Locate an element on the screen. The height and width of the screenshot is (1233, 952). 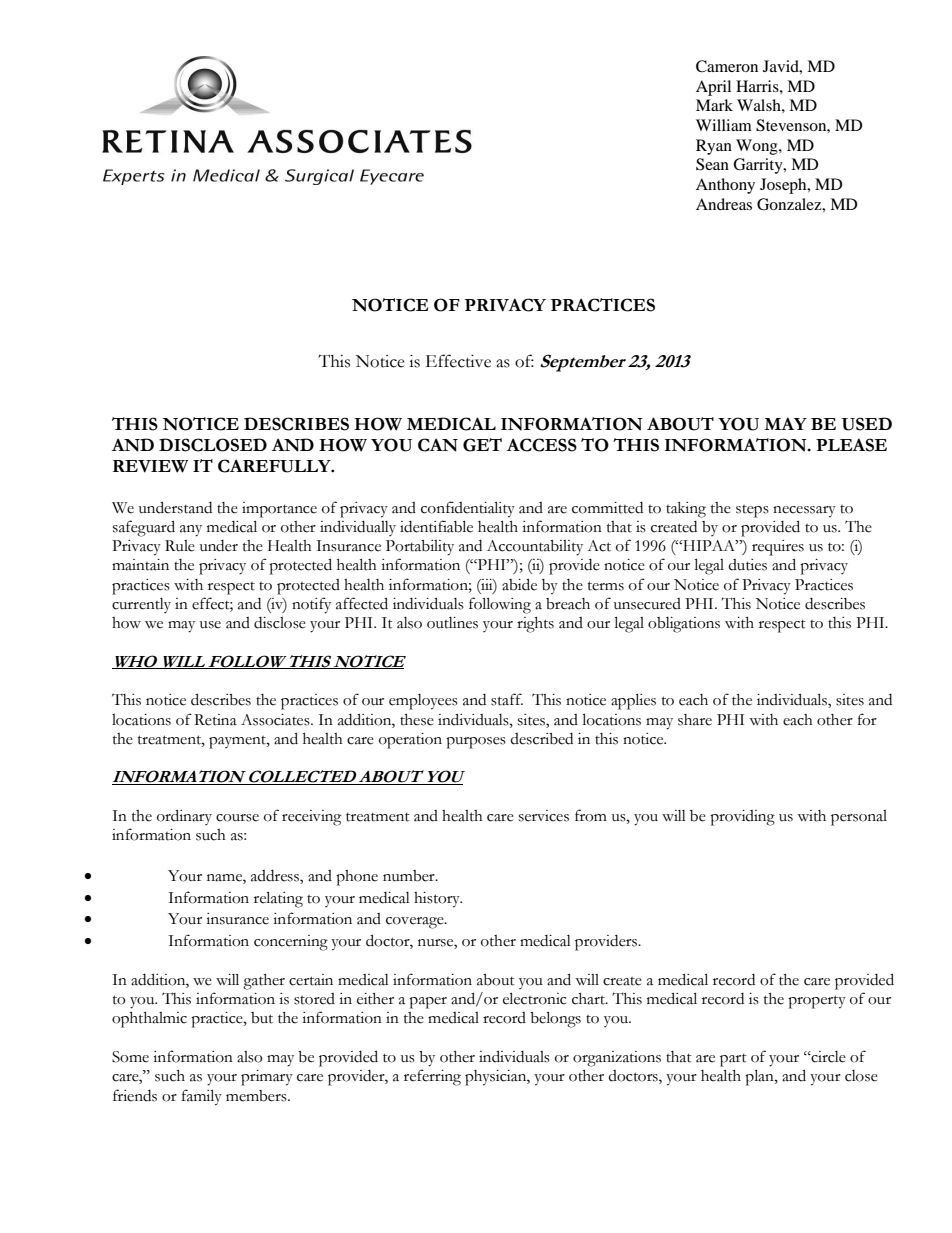
abide is located at coordinates (519, 584).
